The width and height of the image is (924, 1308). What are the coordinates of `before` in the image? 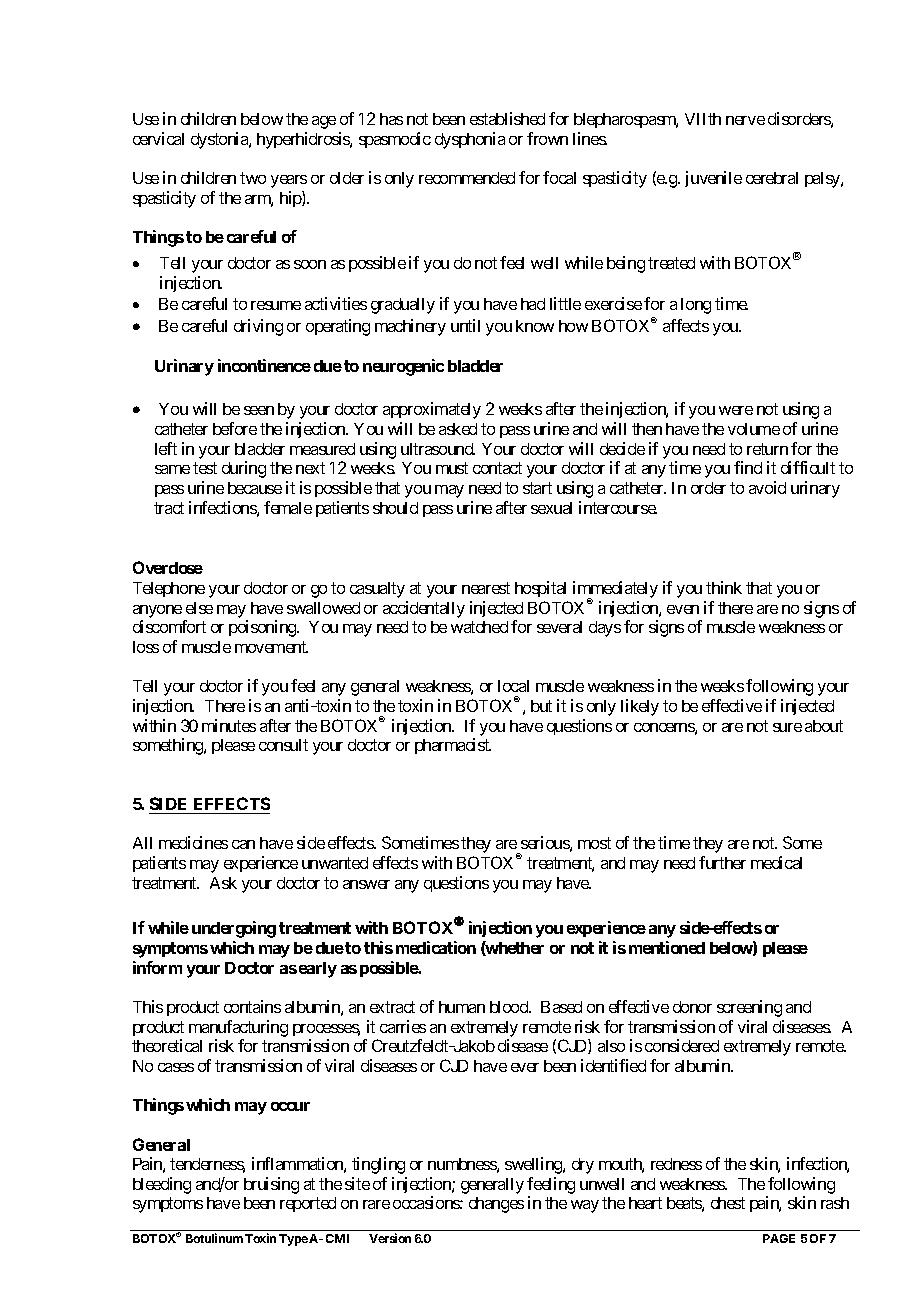 It's located at (235, 428).
